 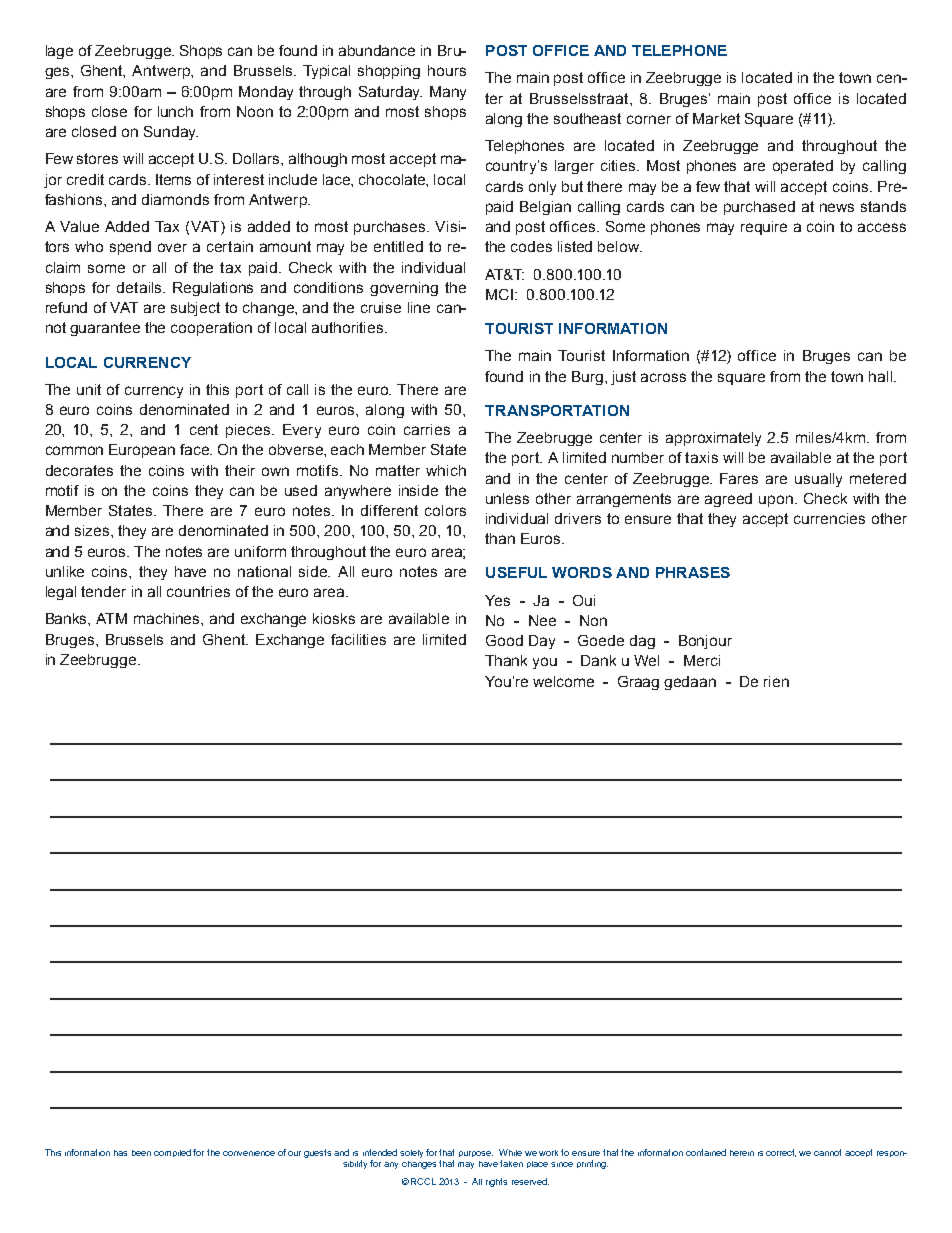 I want to click on welcome, so click(x=563, y=681).
